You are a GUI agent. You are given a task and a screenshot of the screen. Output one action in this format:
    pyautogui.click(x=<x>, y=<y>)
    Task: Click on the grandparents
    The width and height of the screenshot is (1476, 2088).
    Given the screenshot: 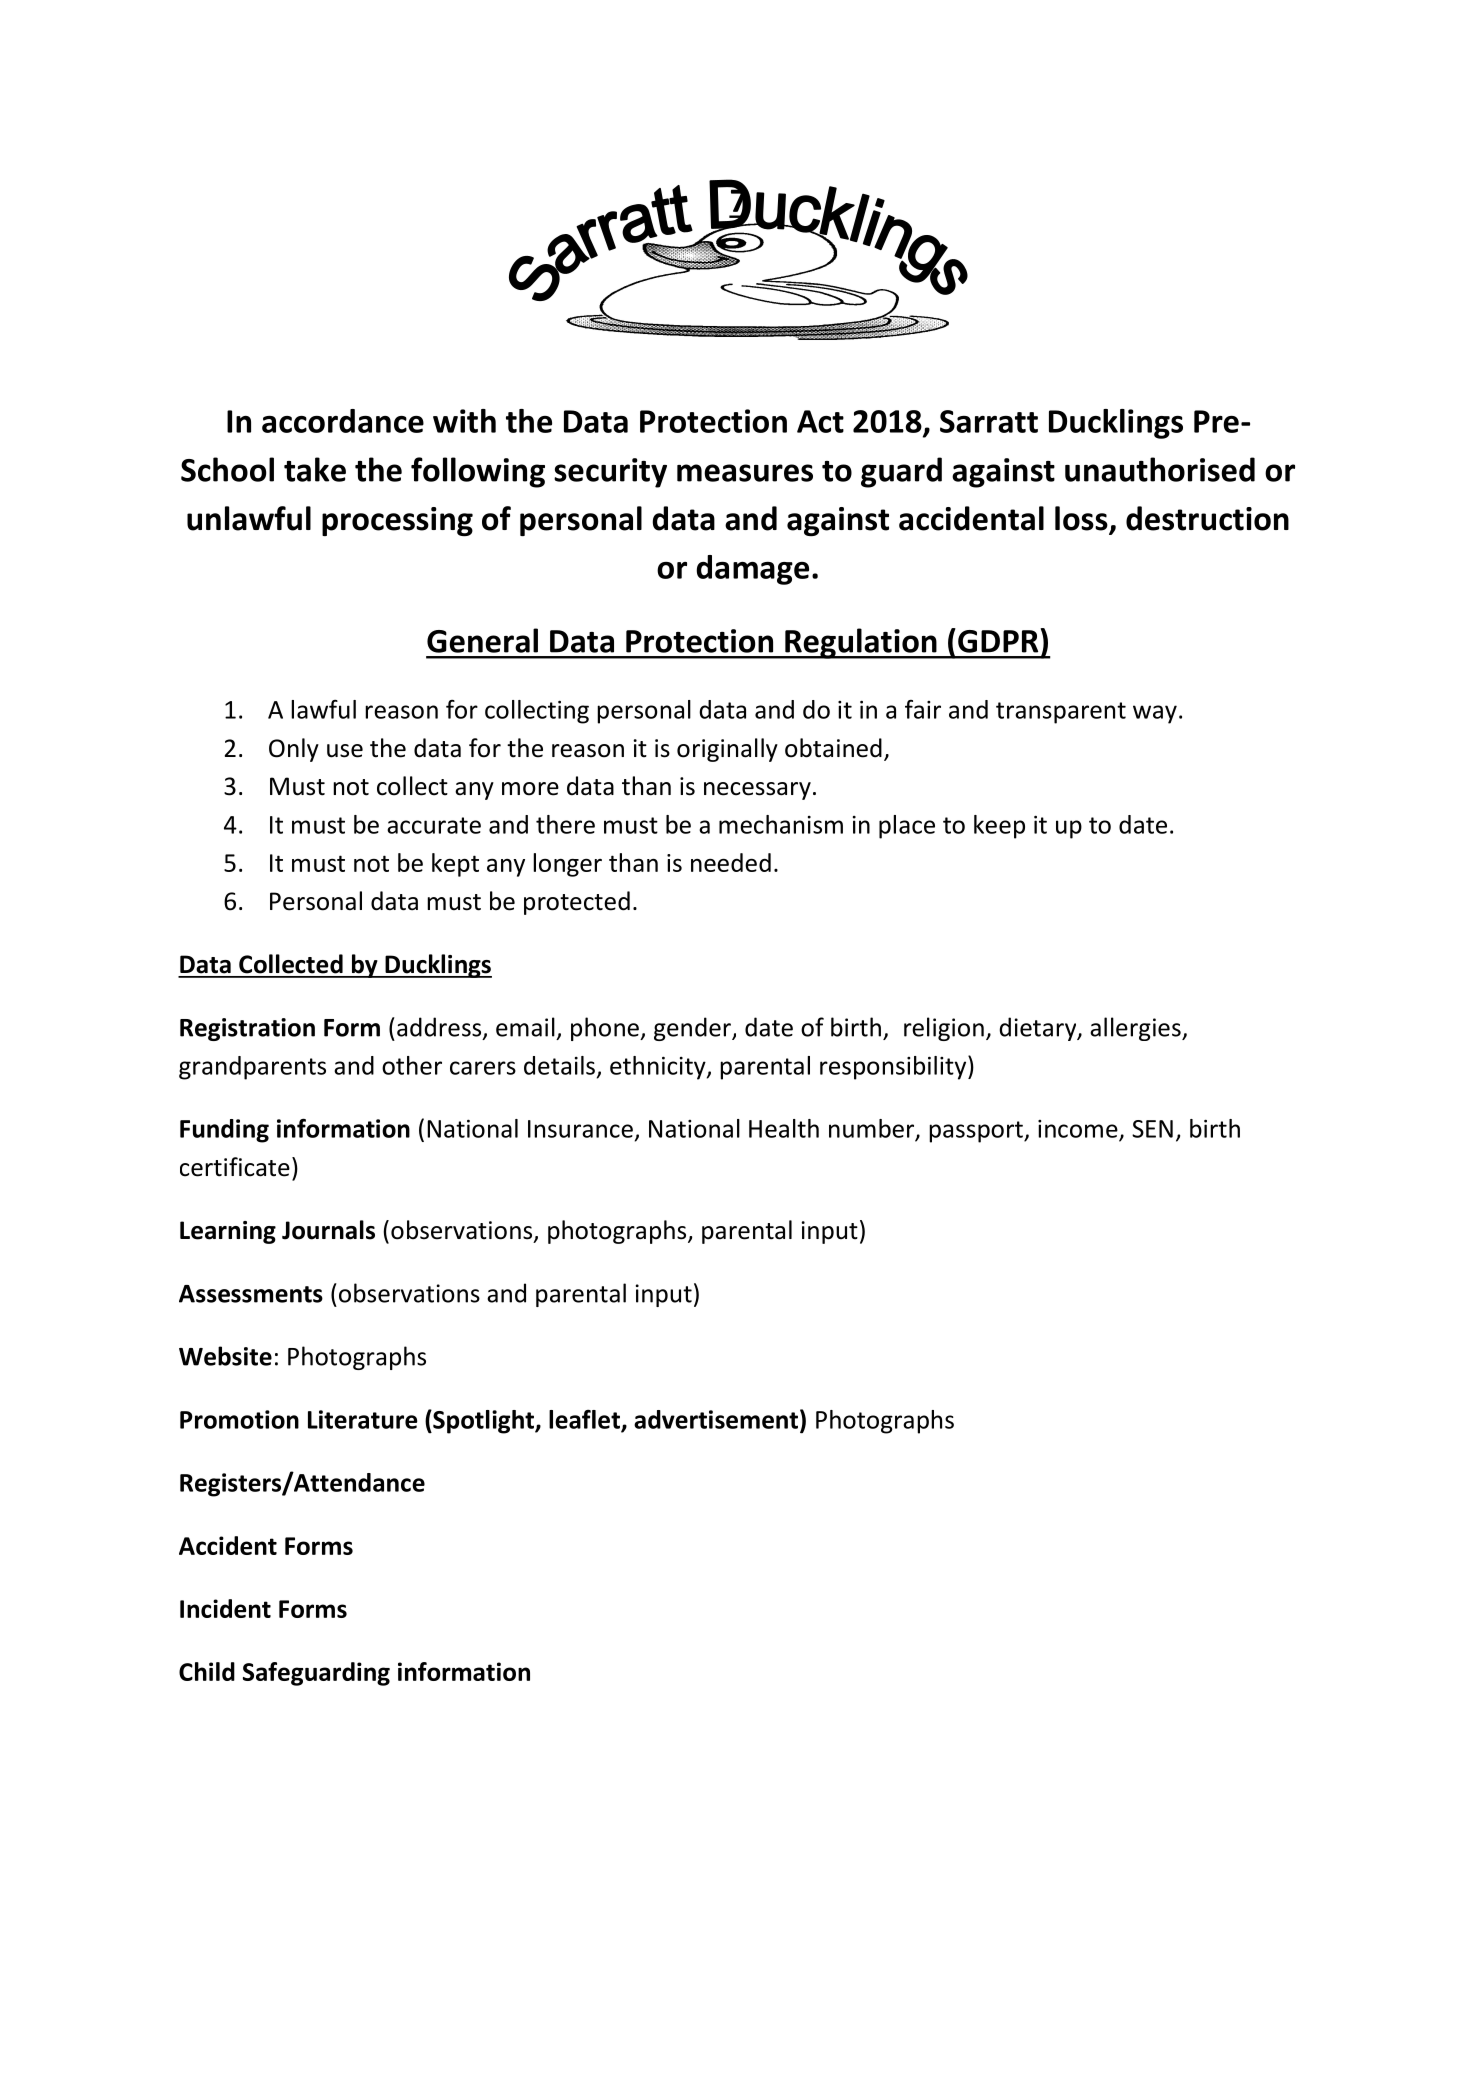 What is the action you would take?
    pyautogui.click(x=252, y=1068)
